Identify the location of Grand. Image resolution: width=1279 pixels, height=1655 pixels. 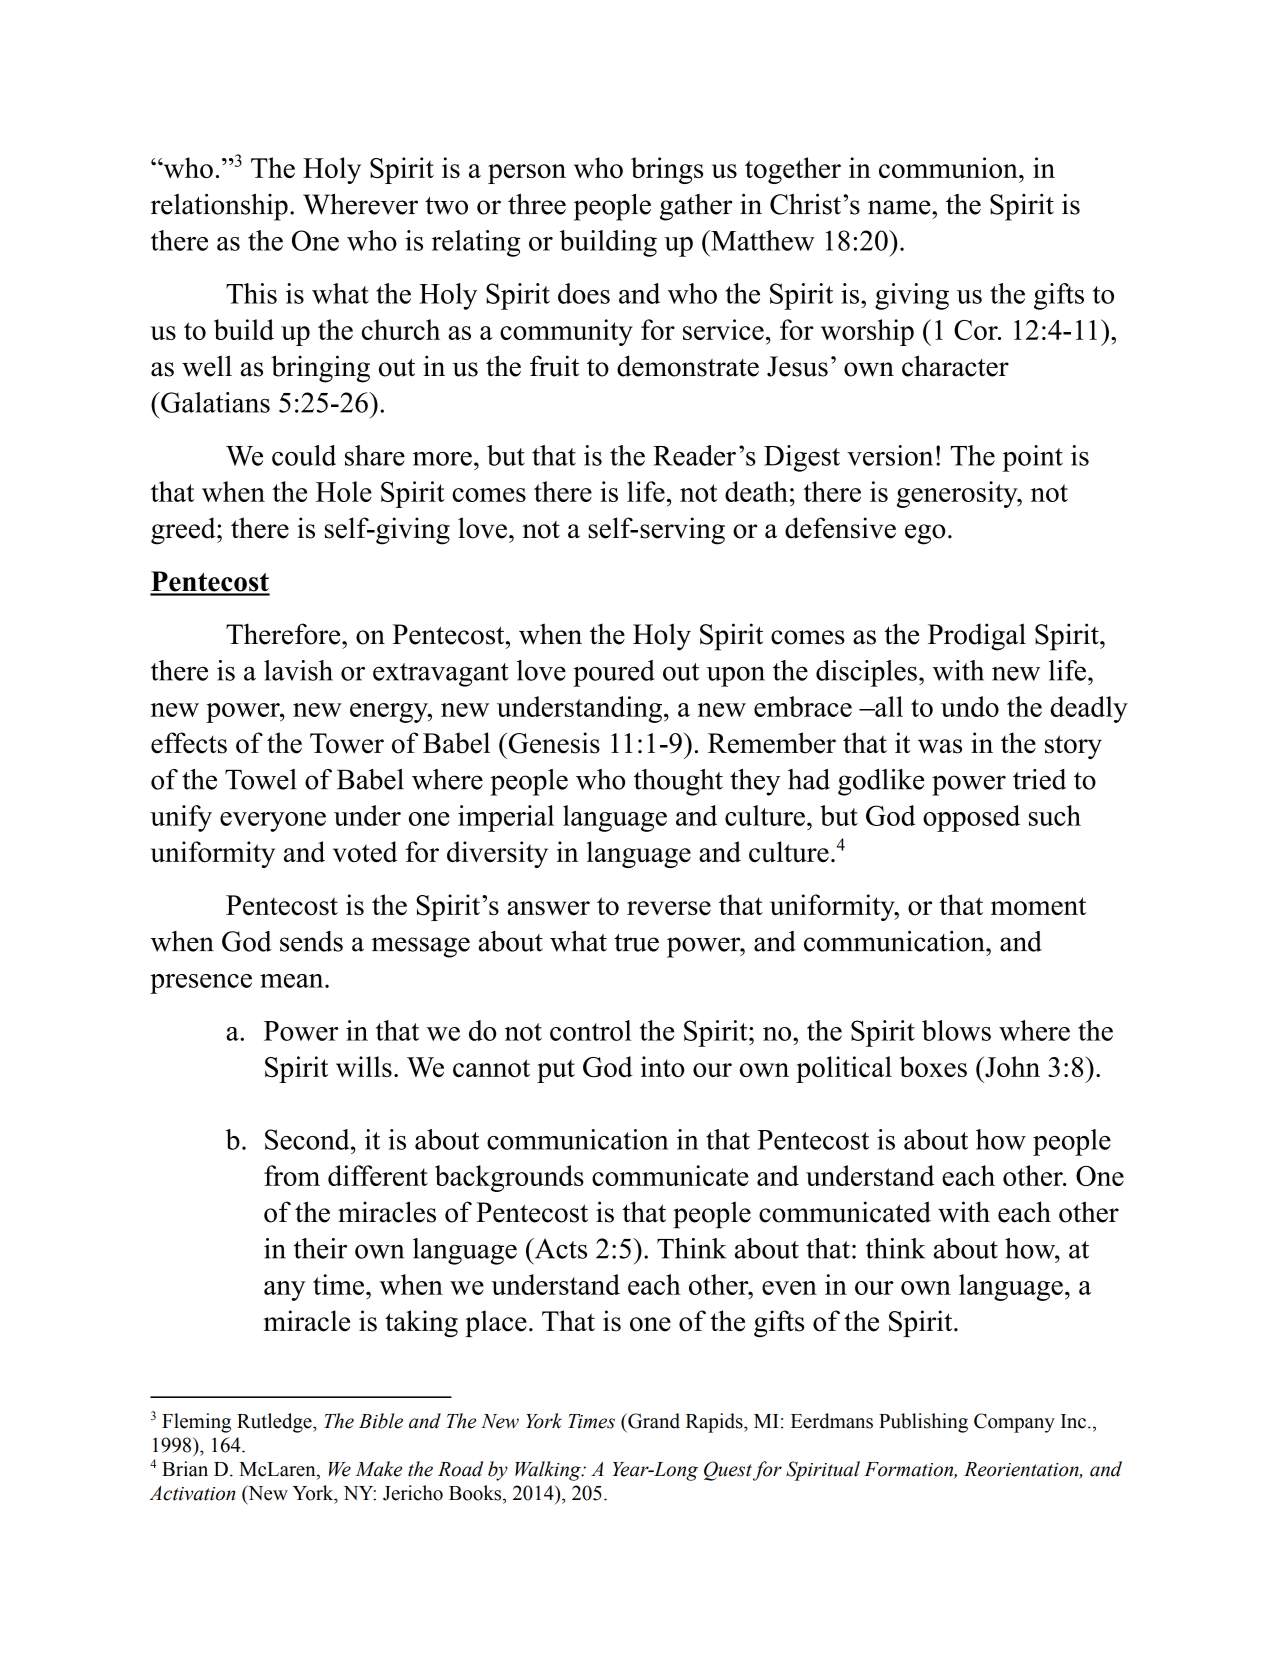
(653, 1421).
